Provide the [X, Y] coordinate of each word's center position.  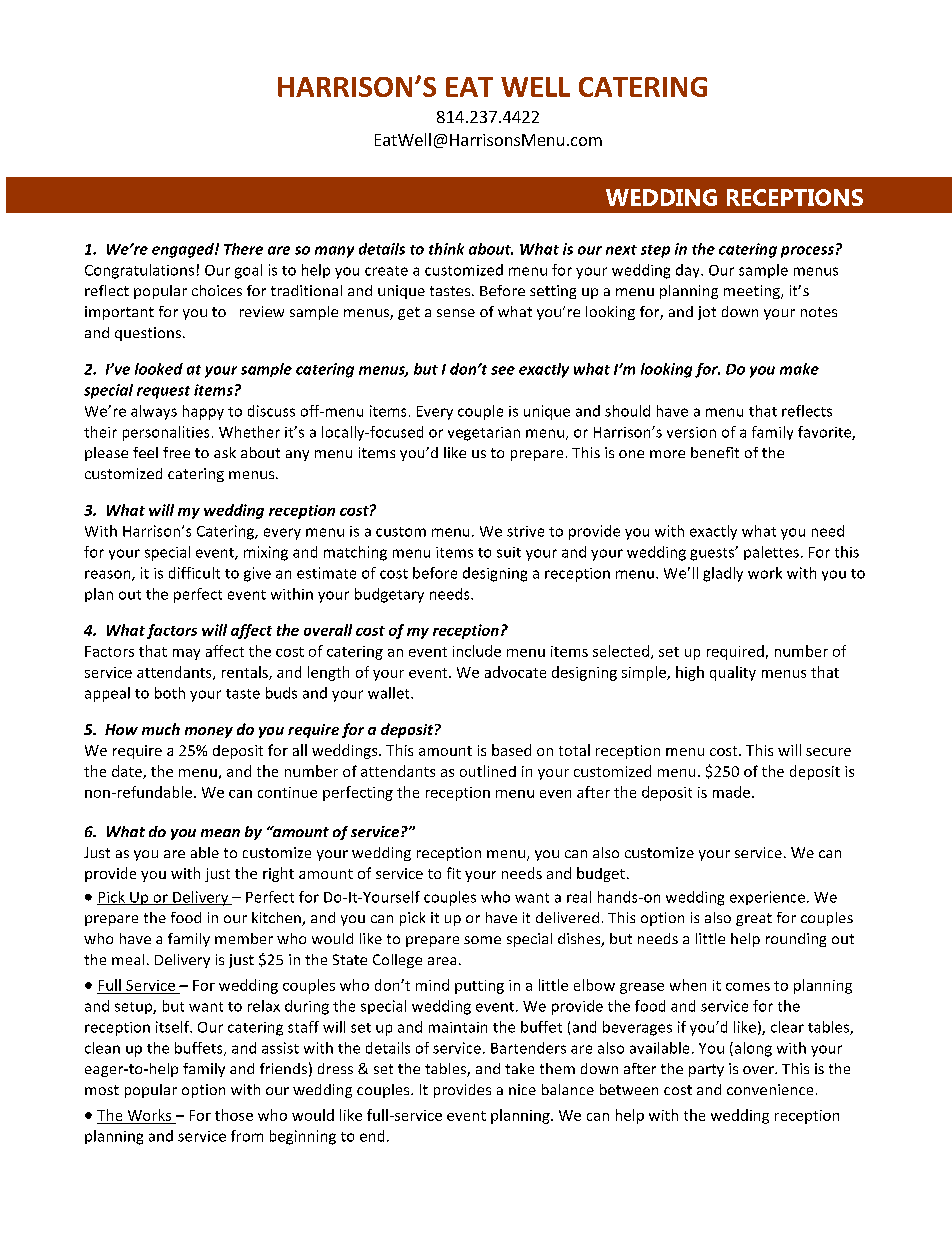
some [482, 940]
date [128, 772]
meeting [753, 292]
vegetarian [484, 434]
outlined [488, 771]
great [754, 919]
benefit [715, 452]
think [446, 249]
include [477, 651]
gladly [723, 574]
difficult [194, 573]
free [176, 452]
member [244, 938]
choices [217, 290]
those [234, 1115]
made [731, 792]
